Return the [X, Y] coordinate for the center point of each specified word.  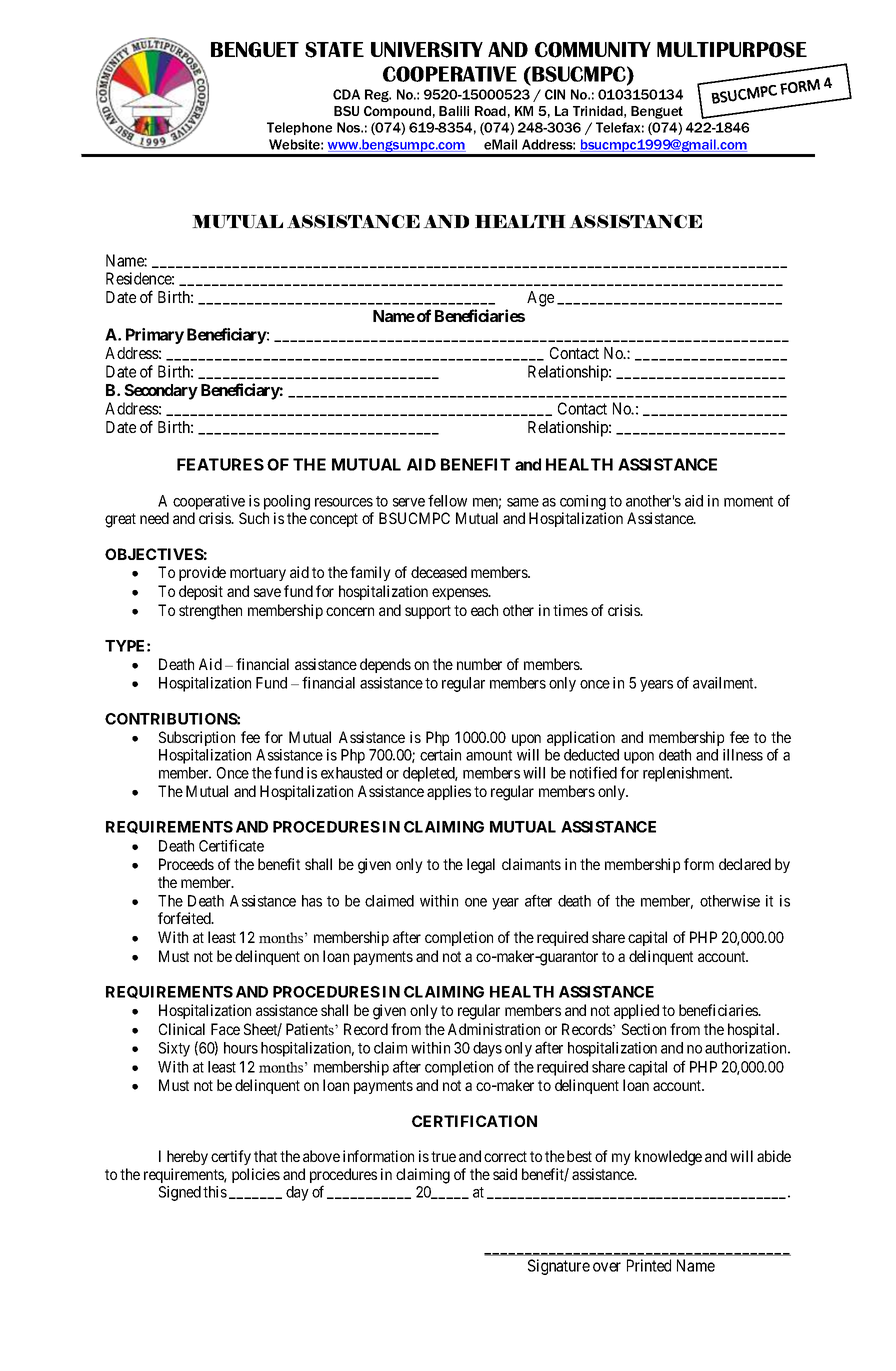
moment [748, 501]
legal [481, 866]
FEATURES [220, 464]
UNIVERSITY [427, 50]
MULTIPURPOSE [732, 50]
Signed [180, 1193]
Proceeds [186, 864]
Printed [649, 1265]
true [443, 1156]
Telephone [299, 128]
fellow [447, 500]
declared [745, 864]
